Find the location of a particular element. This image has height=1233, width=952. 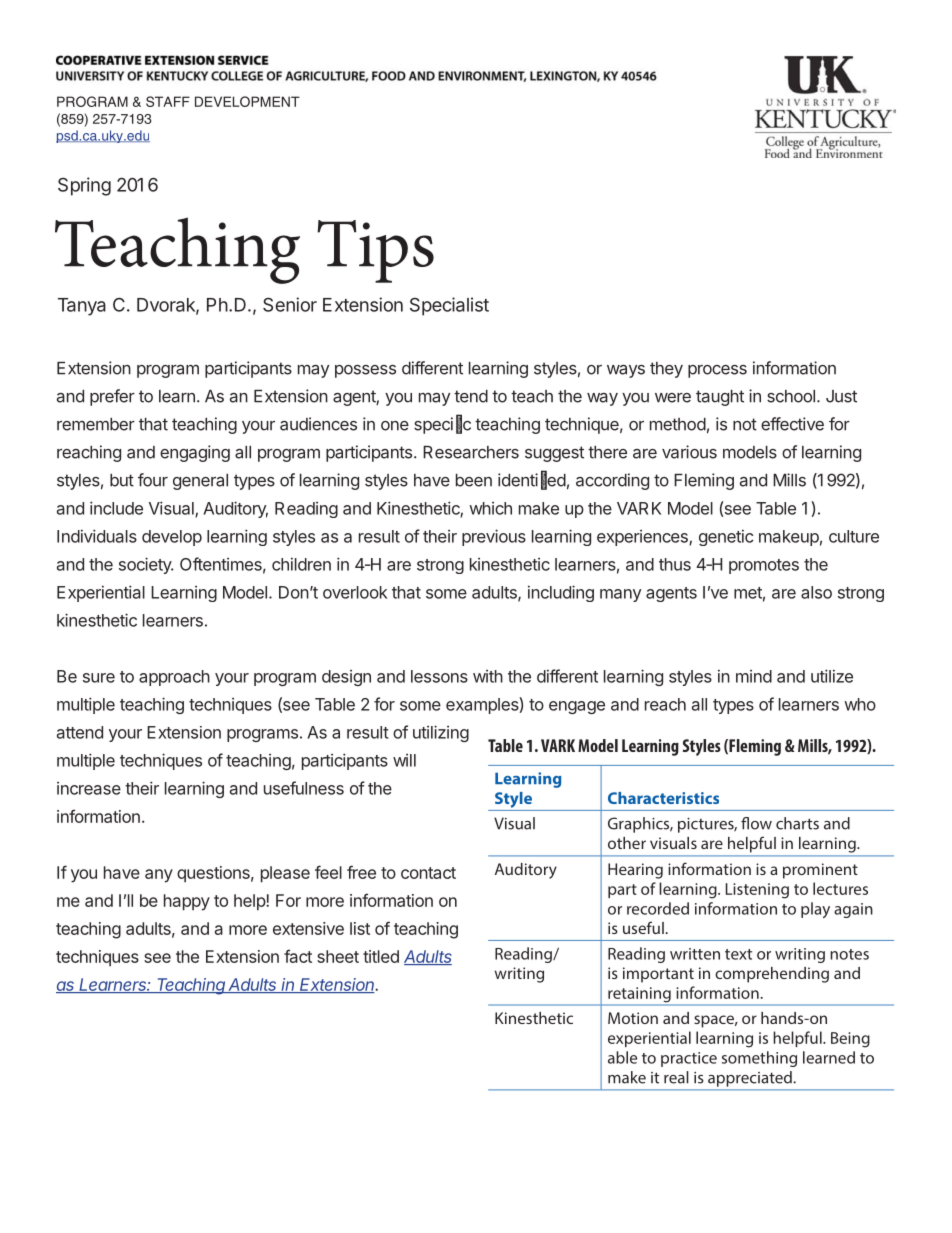

STAFF is located at coordinates (168, 101).
